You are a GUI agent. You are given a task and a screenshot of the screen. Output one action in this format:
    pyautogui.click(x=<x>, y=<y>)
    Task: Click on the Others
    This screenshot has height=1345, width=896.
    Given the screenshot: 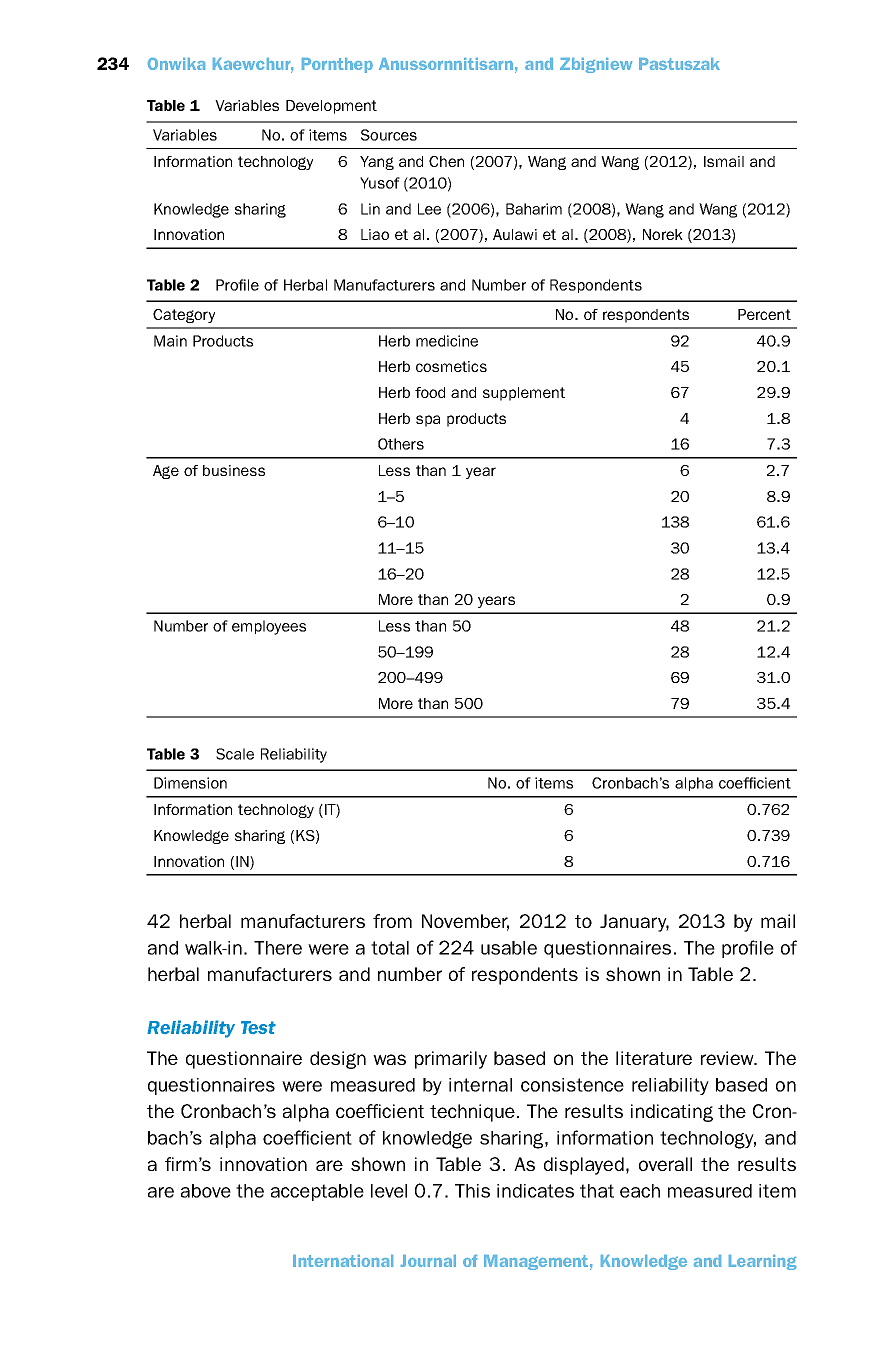 What is the action you would take?
    pyautogui.click(x=401, y=444)
